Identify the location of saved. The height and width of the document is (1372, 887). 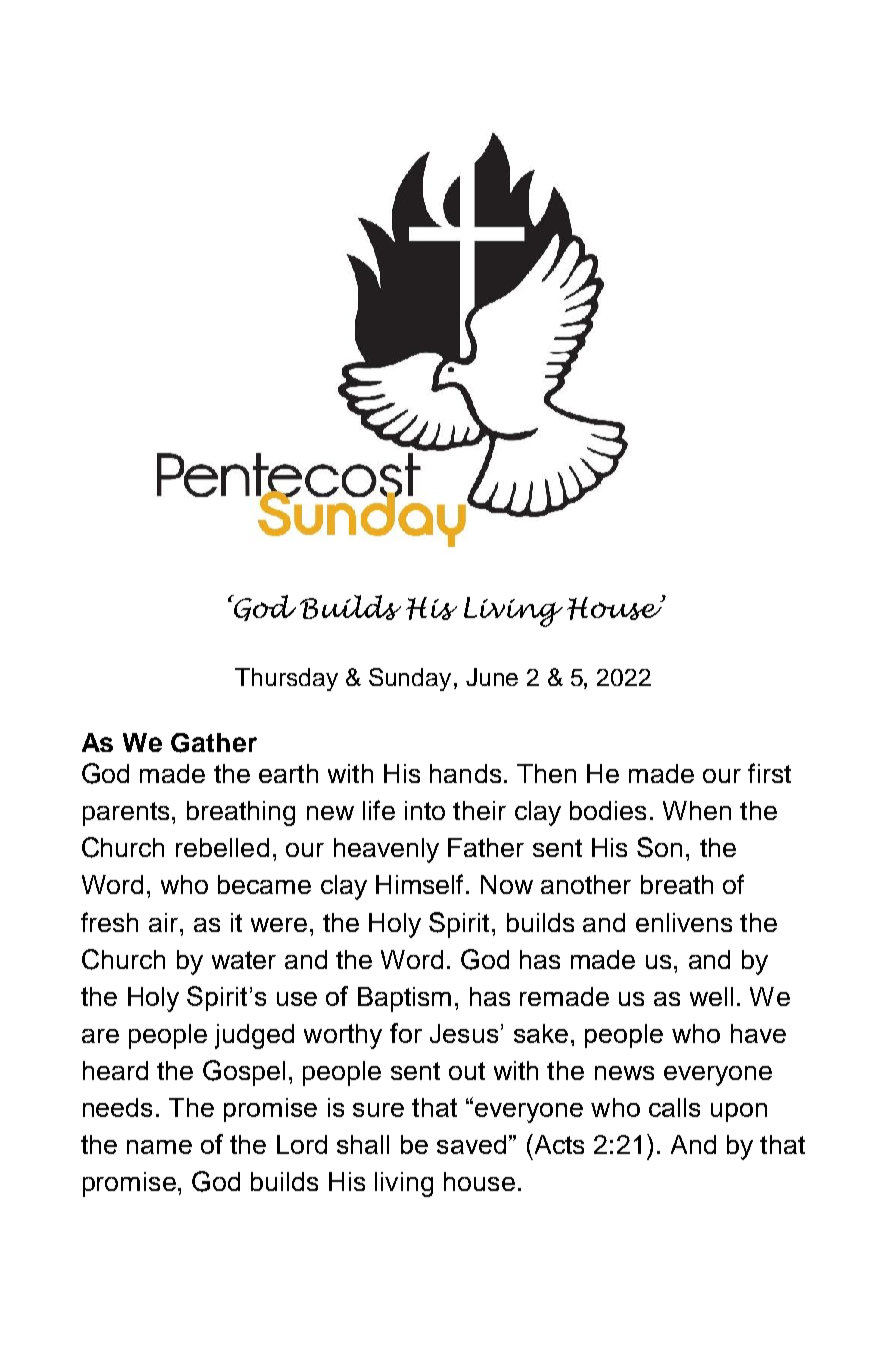
(471, 1144).
